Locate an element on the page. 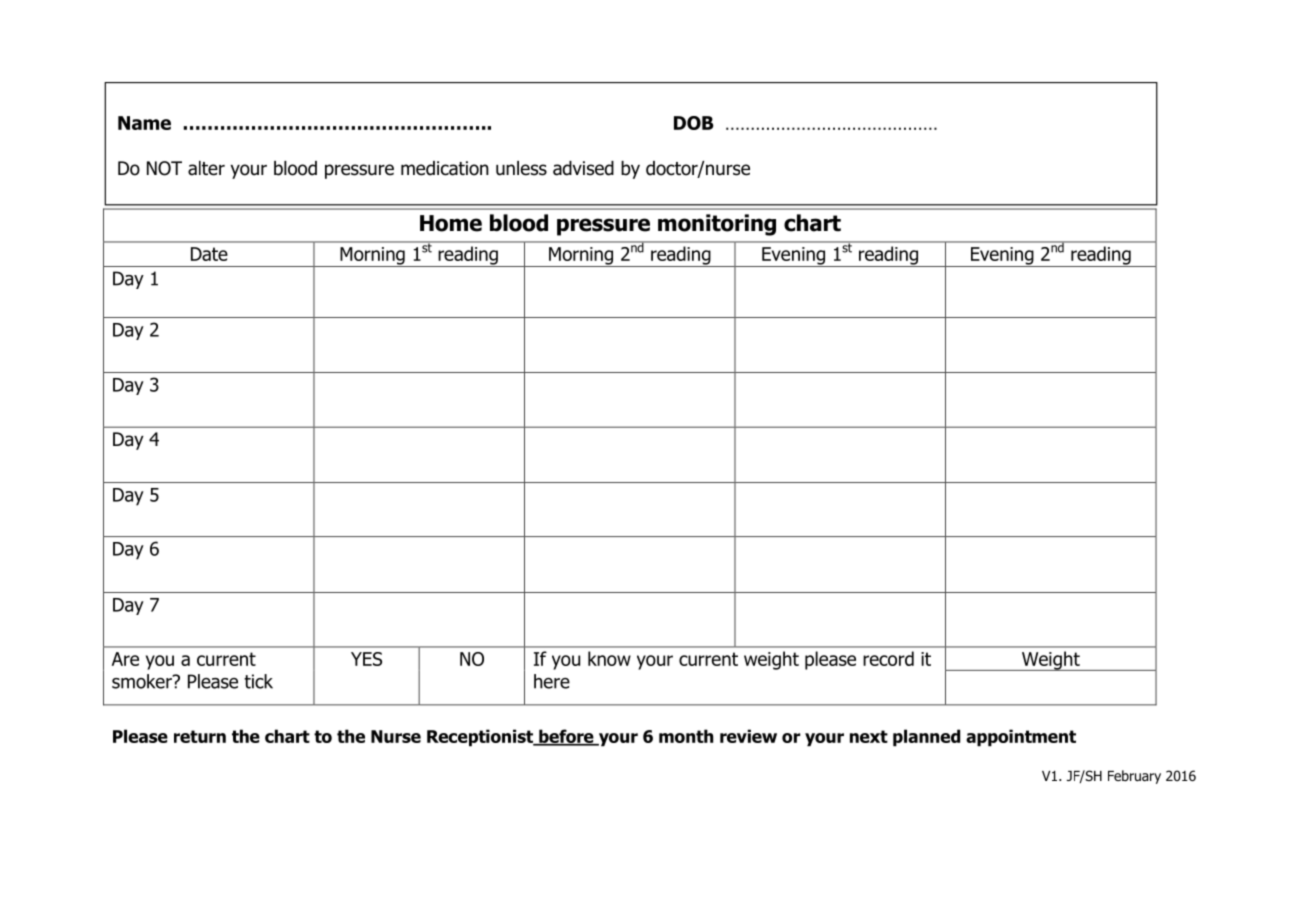 This image has height=924, width=1308. monitoring is located at coordinates (717, 225).
